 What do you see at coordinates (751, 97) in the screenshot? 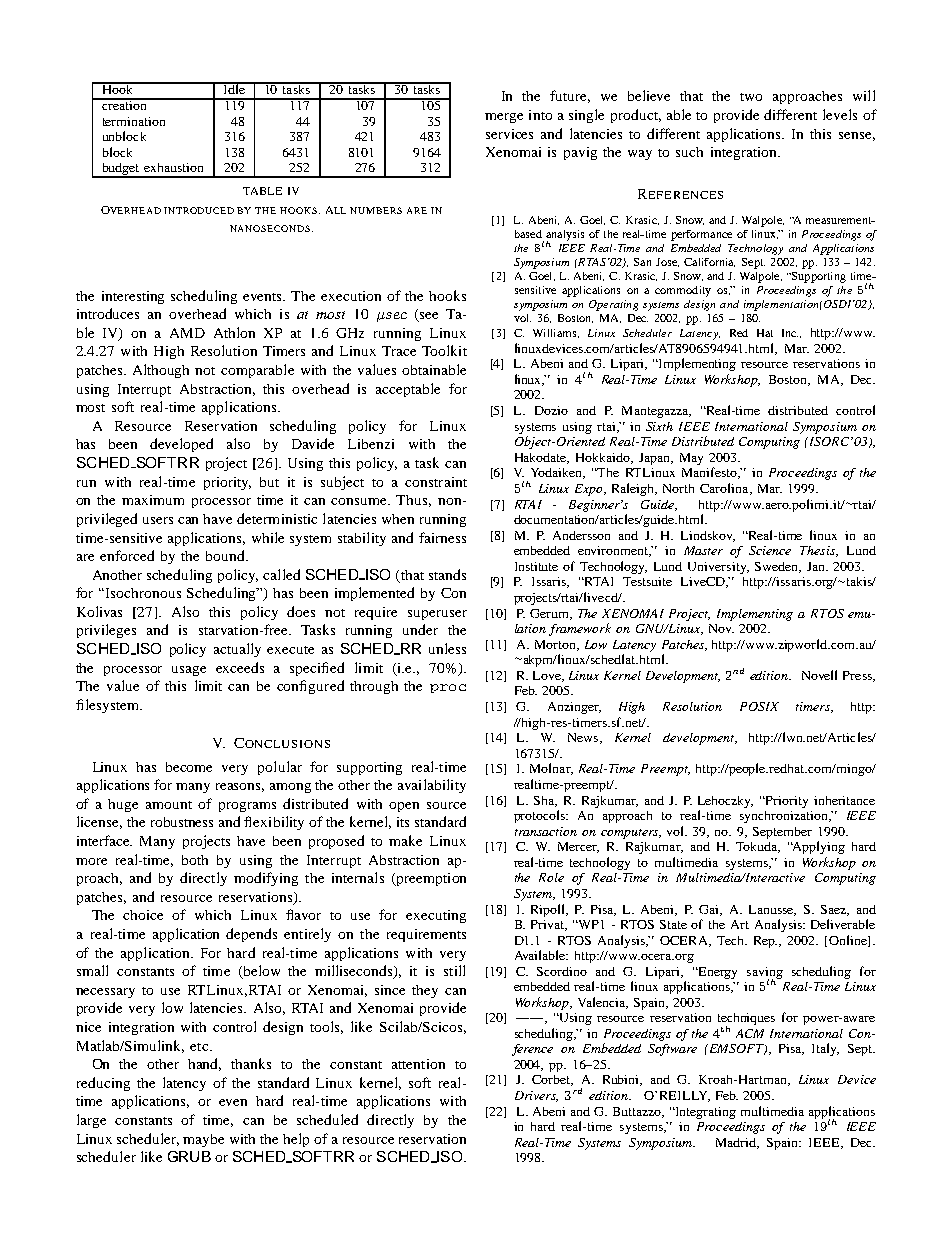
I see `two` at bounding box center [751, 97].
